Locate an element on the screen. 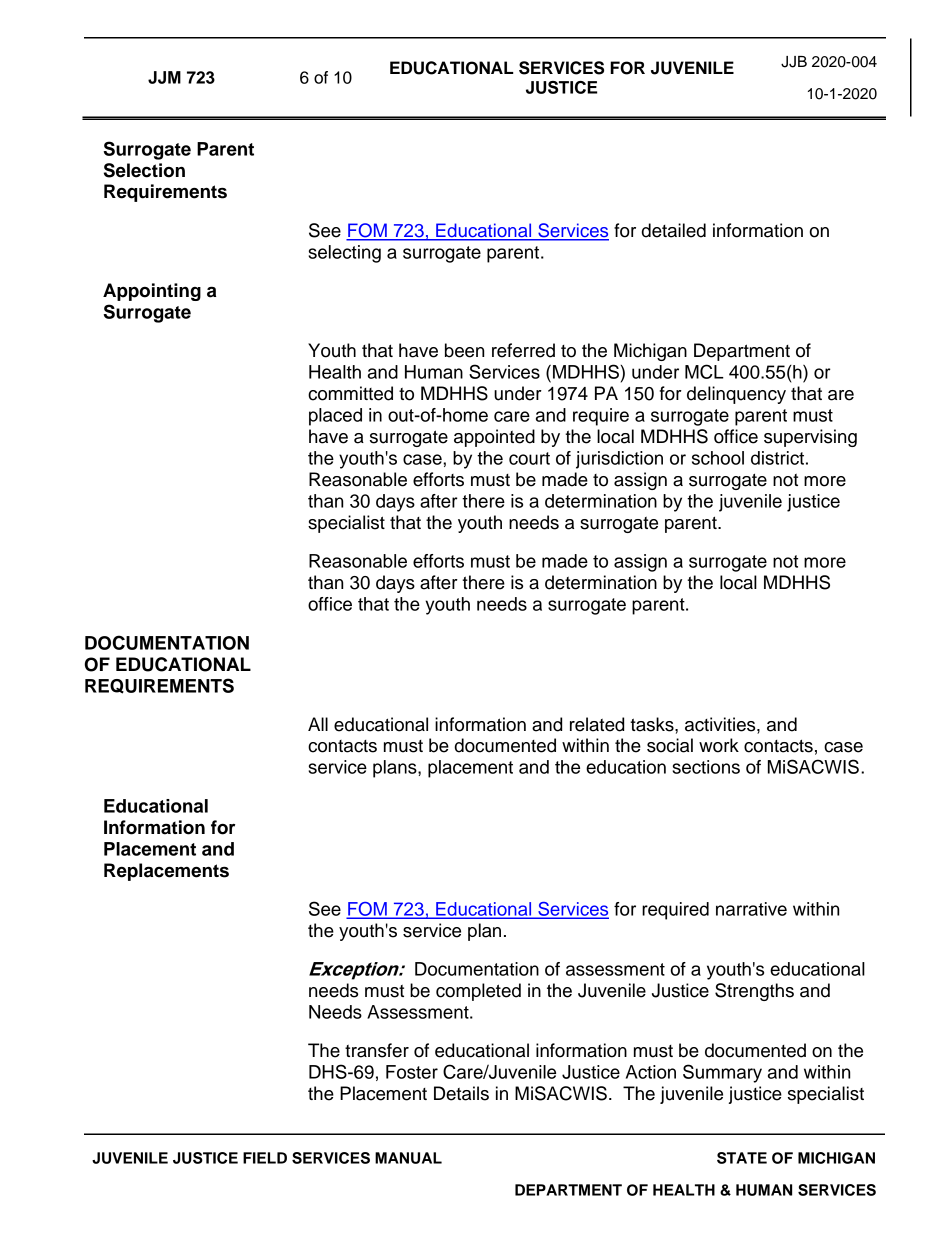 The image size is (952, 1233). activities is located at coordinates (721, 724).
